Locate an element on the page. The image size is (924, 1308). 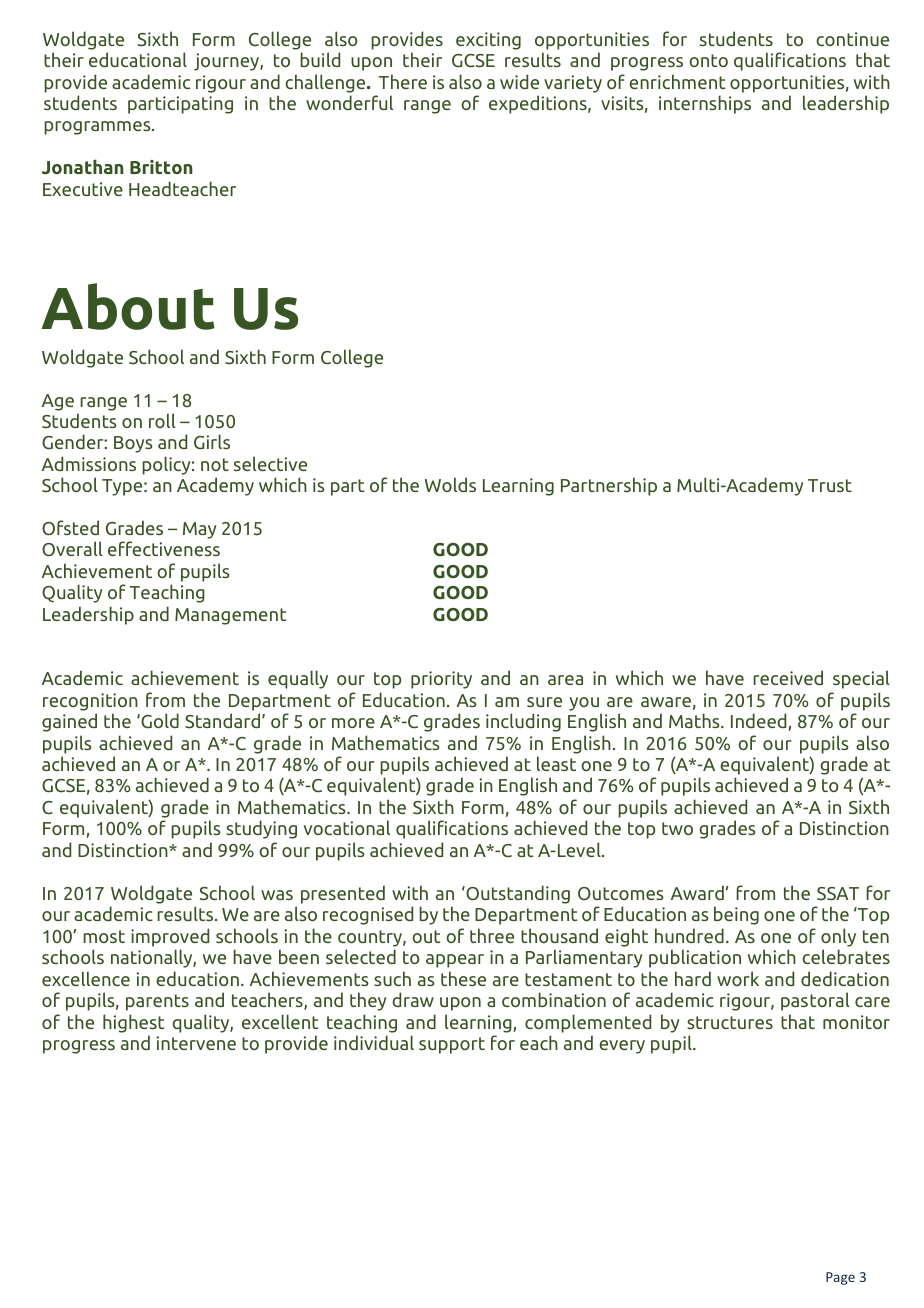
priority is located at coordinates (441, 680).
